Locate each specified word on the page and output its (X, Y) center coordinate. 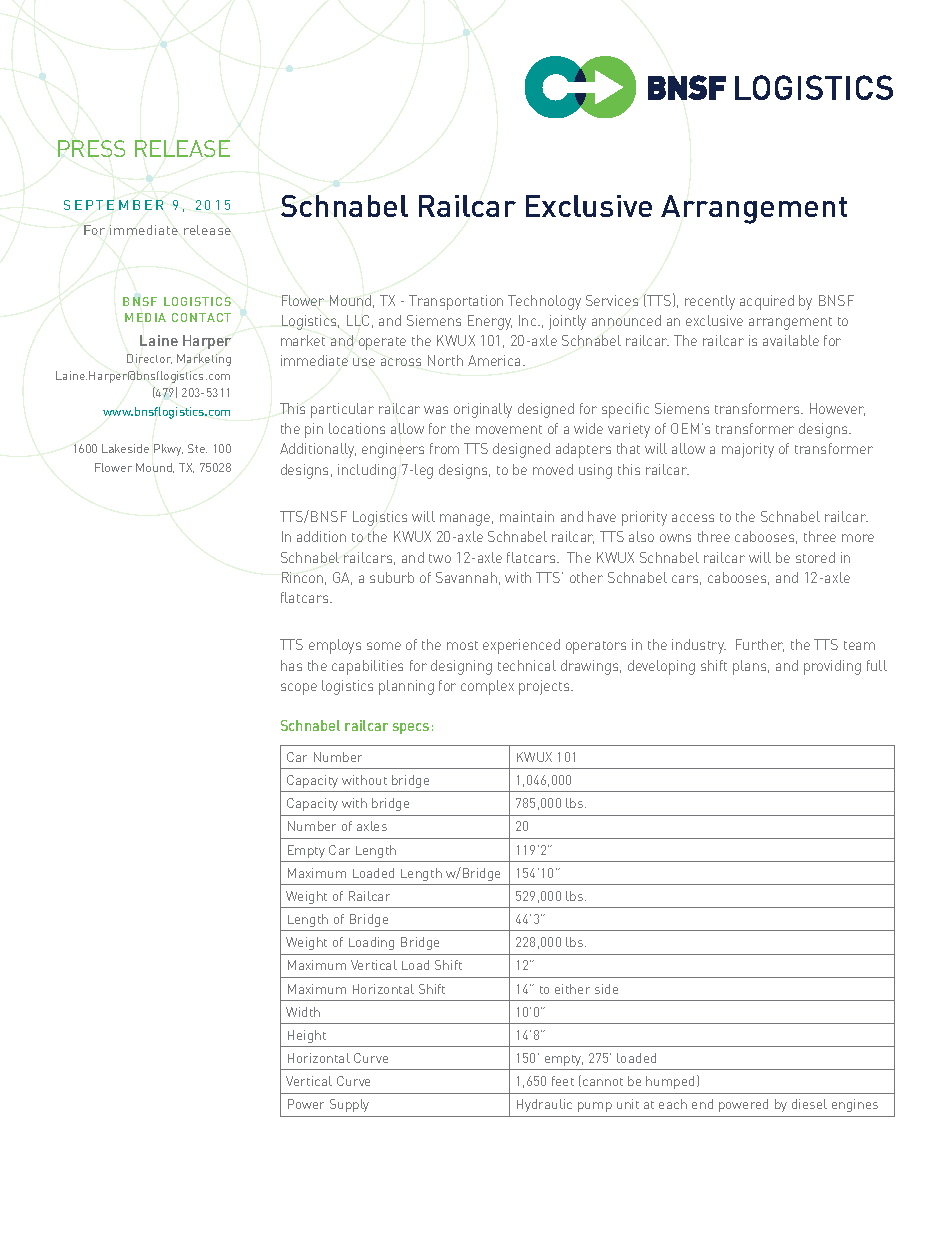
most (462, 645)
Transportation (456, 302)
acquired (767, 302)
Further (760, 645)
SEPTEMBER (113, 205)
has (291, 665)
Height (307, 1036)
